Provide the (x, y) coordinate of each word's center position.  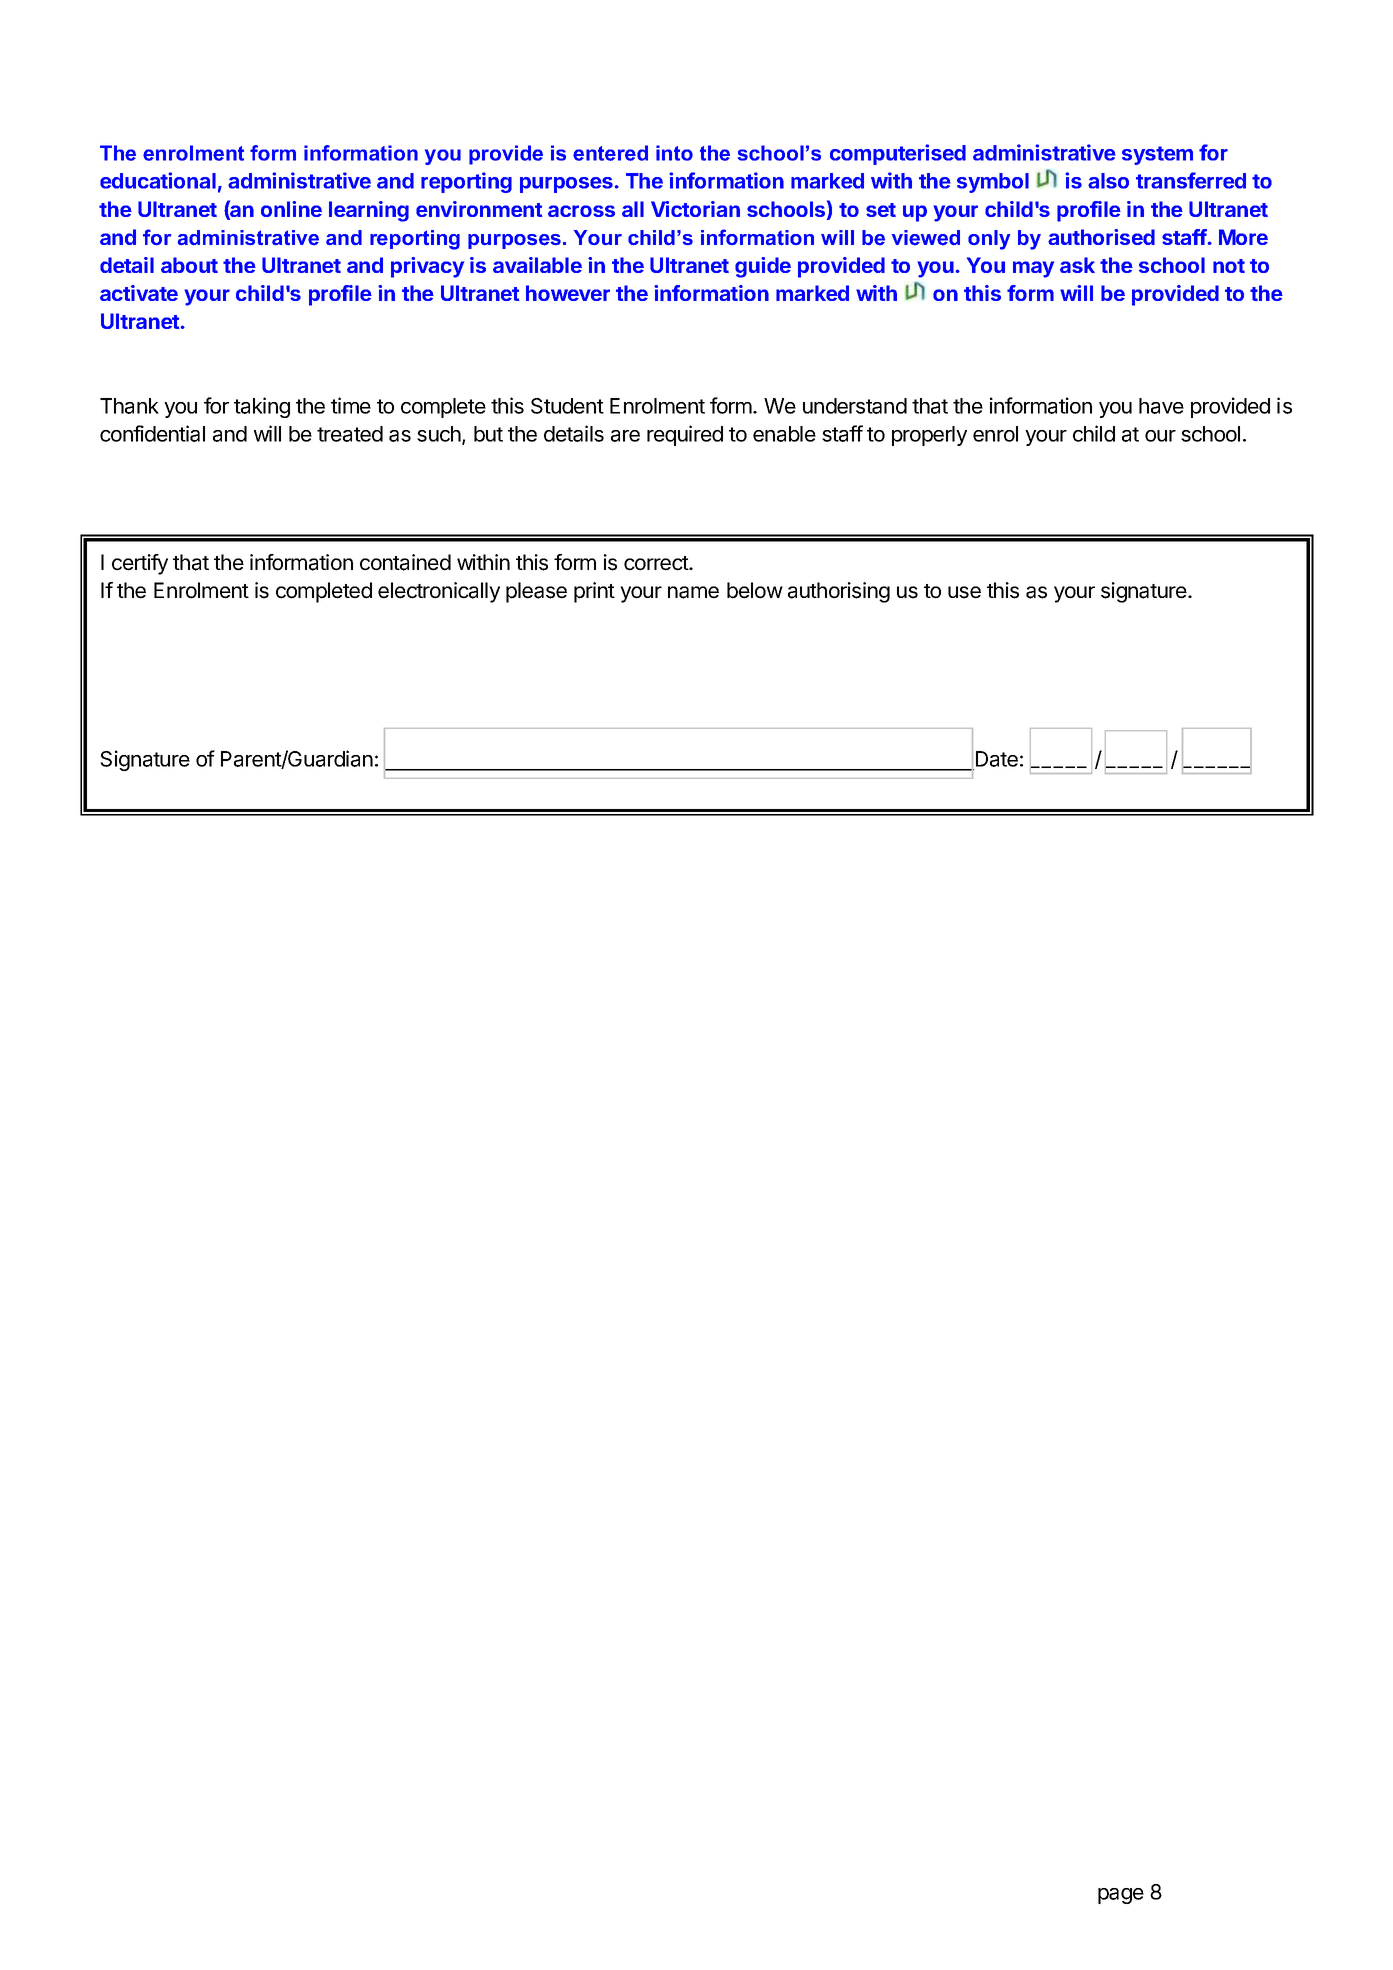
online (291, 209)
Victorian (695, 209)
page (1121, 1896)
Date (995, 760)
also (1108, 181)
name (693, 592)
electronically (439, 592)
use (964, 592)
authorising (839, 592)
